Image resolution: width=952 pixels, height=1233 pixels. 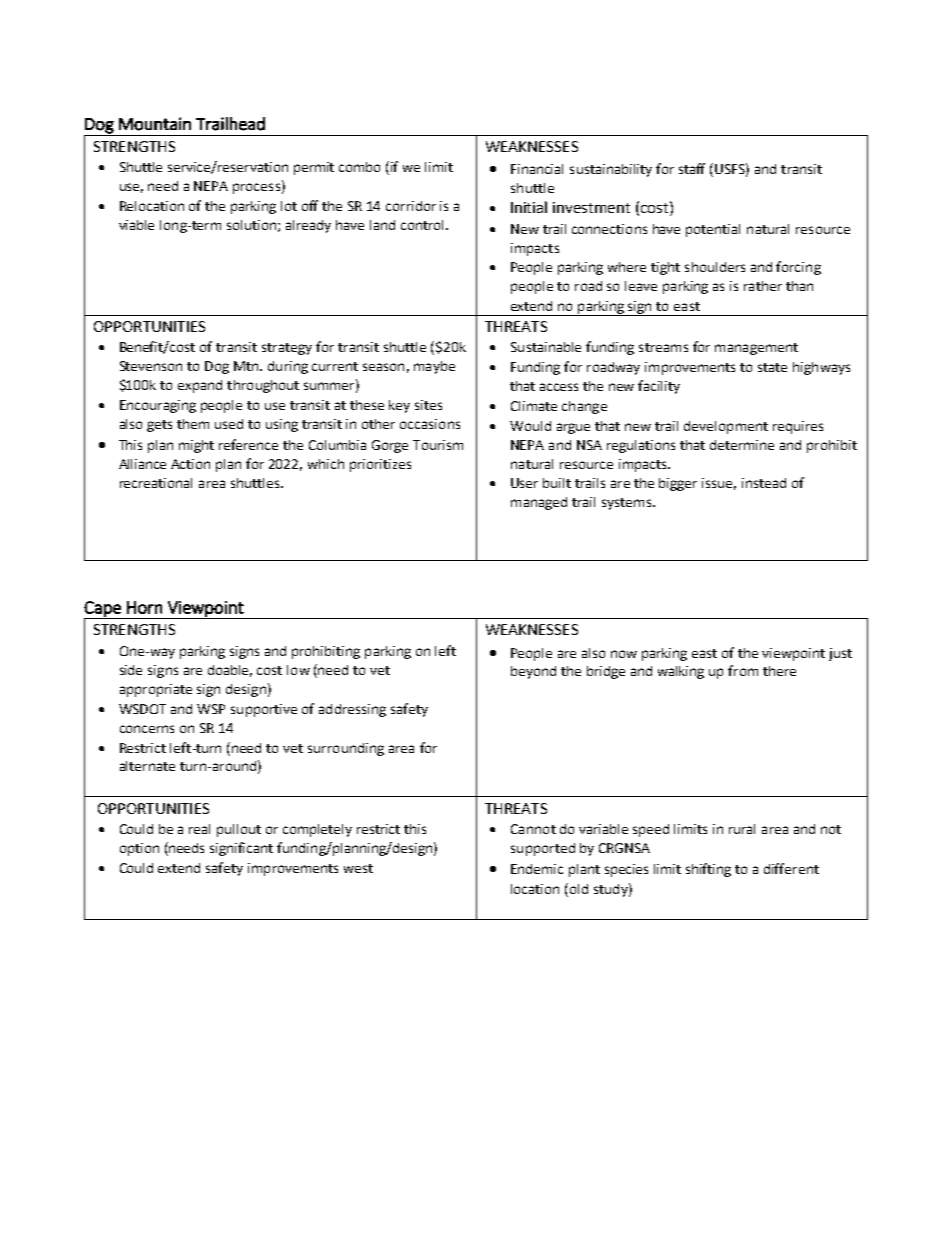 What do you see at coordinates (537, 869) in the document?
I see `Endemic` at bounding box center [537, 869].
